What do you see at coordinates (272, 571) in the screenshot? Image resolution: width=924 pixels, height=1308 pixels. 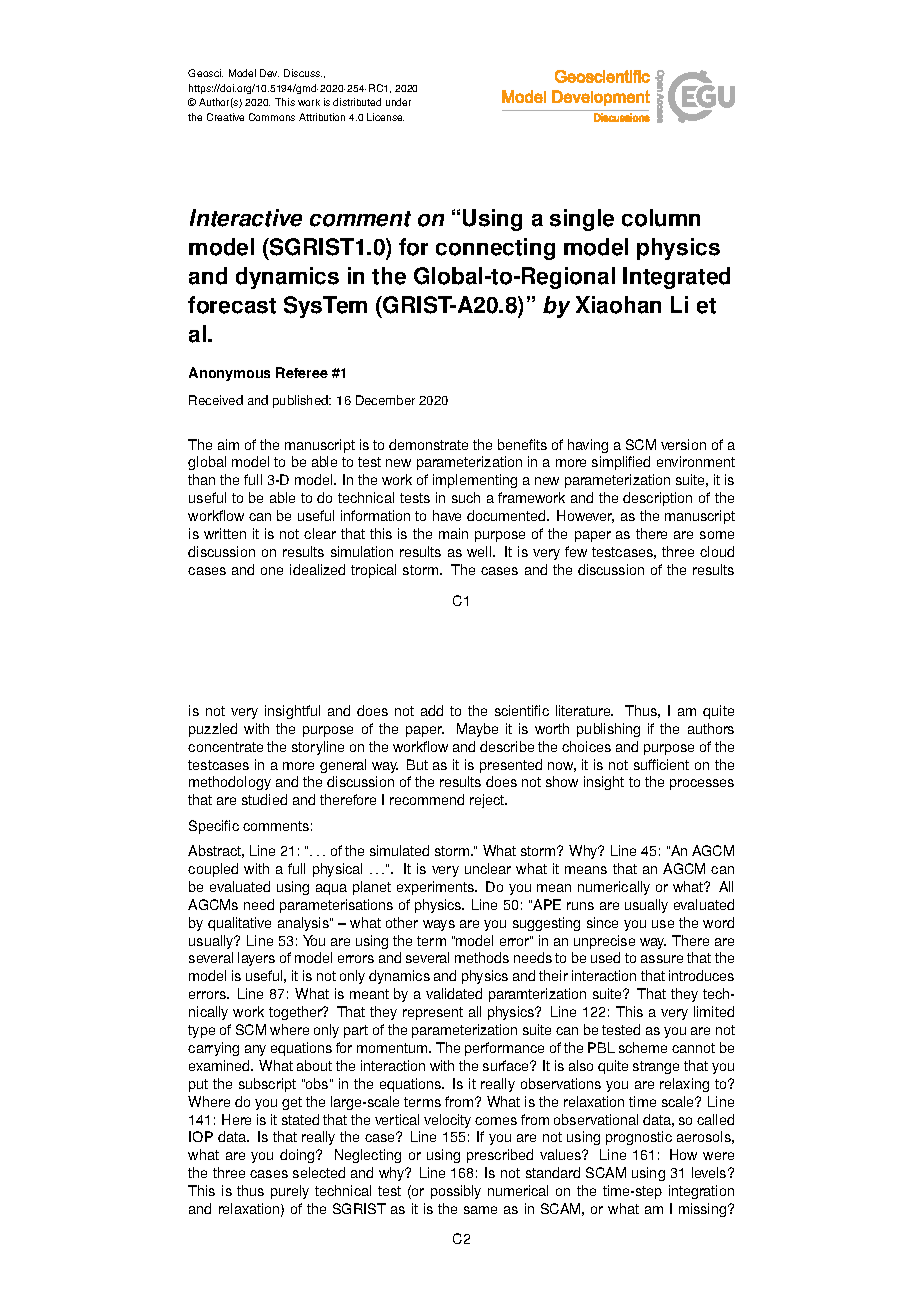 I see `one` at bounding box center [272, 571].
